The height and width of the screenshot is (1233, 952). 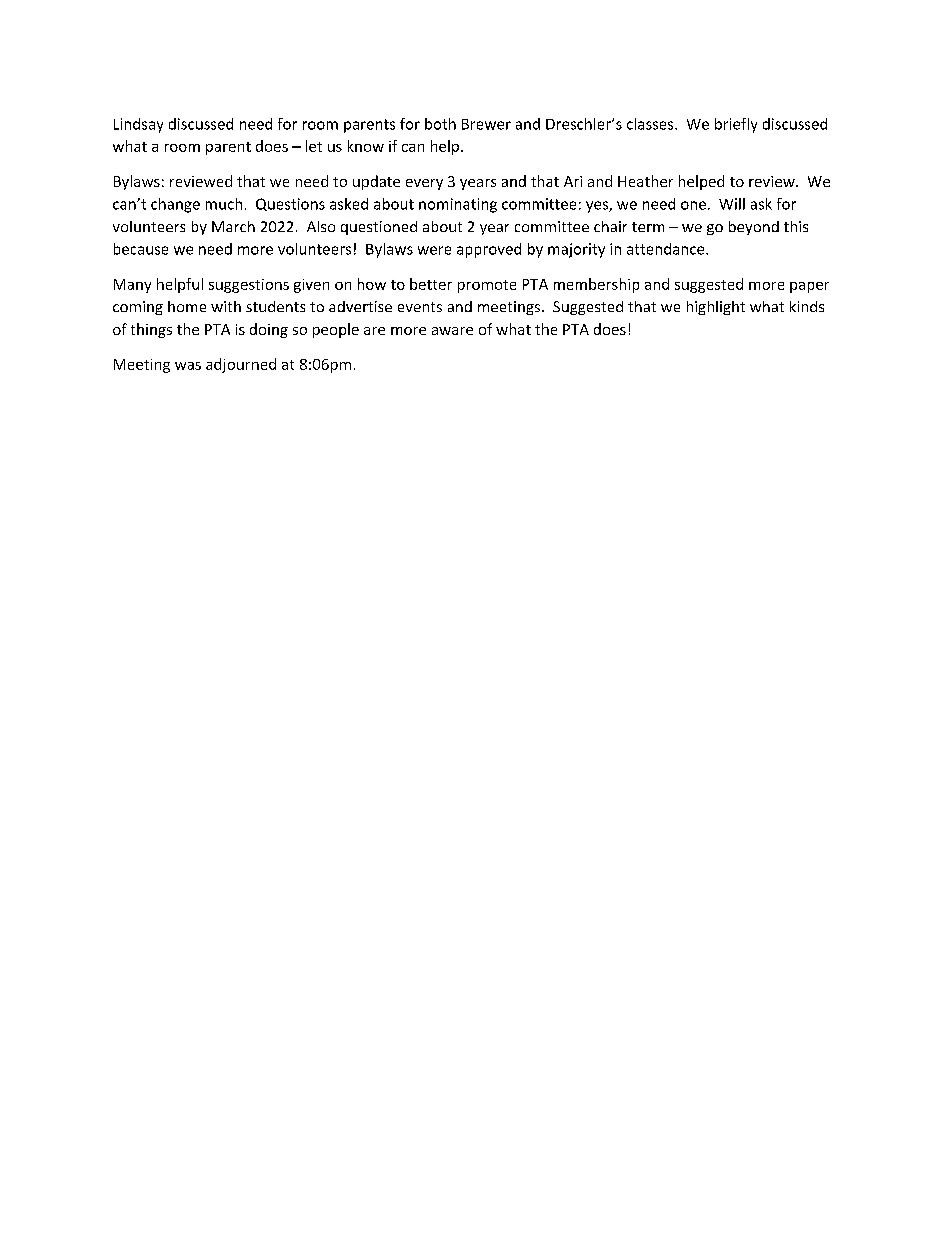 I want to click on every, so click(x=424, y=184).
